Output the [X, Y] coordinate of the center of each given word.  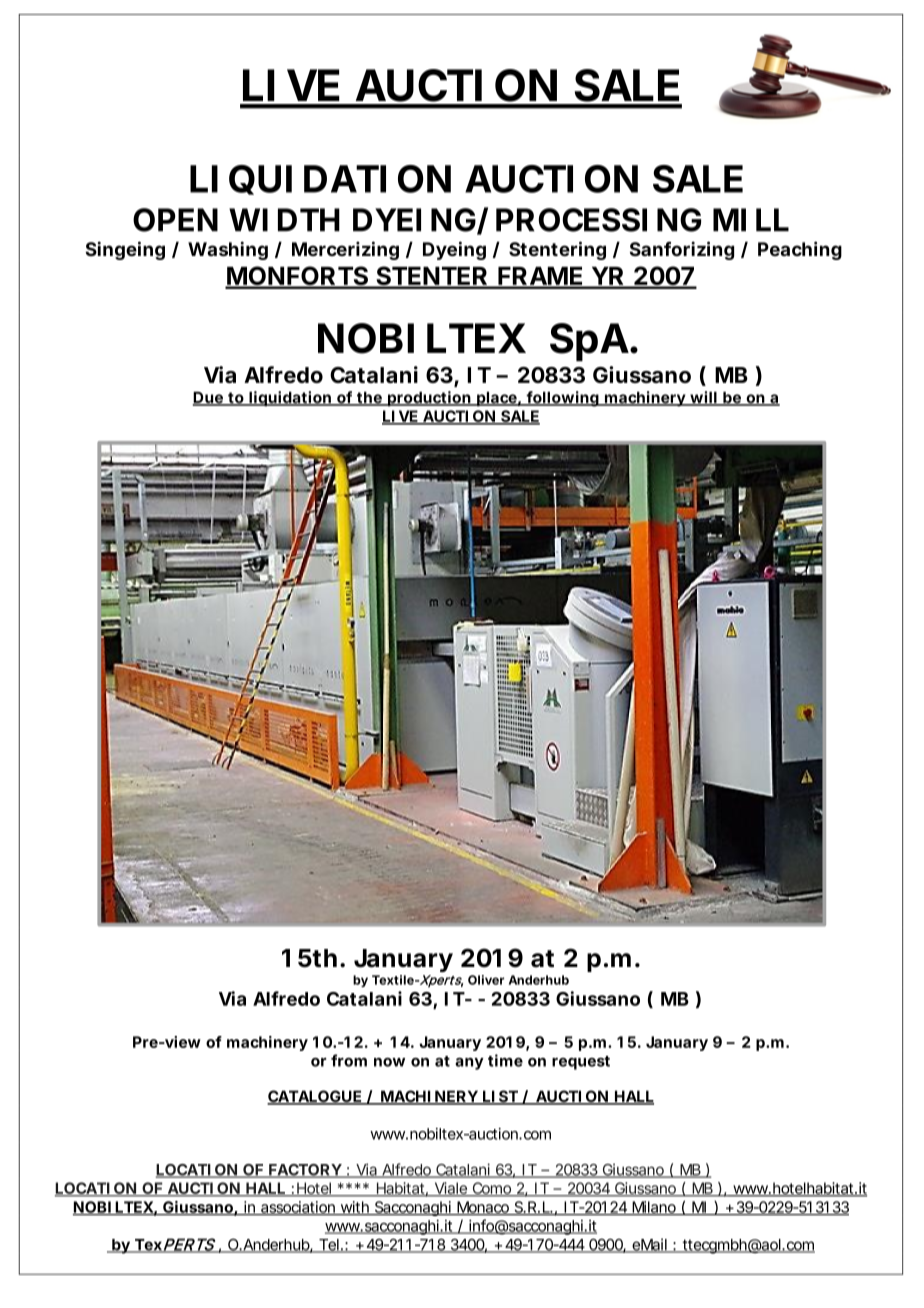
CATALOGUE [314, 1097]
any [469, 1064]
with [354, 1208]
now [389, 1062]
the [369, 398]
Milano [653, 1208]
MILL [750, 219]
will [703, 398]
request [581, 1063]
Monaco [482, 1208]
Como [491, 1189]
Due [208, 398]
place [496, 399]
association [297, 1208]
